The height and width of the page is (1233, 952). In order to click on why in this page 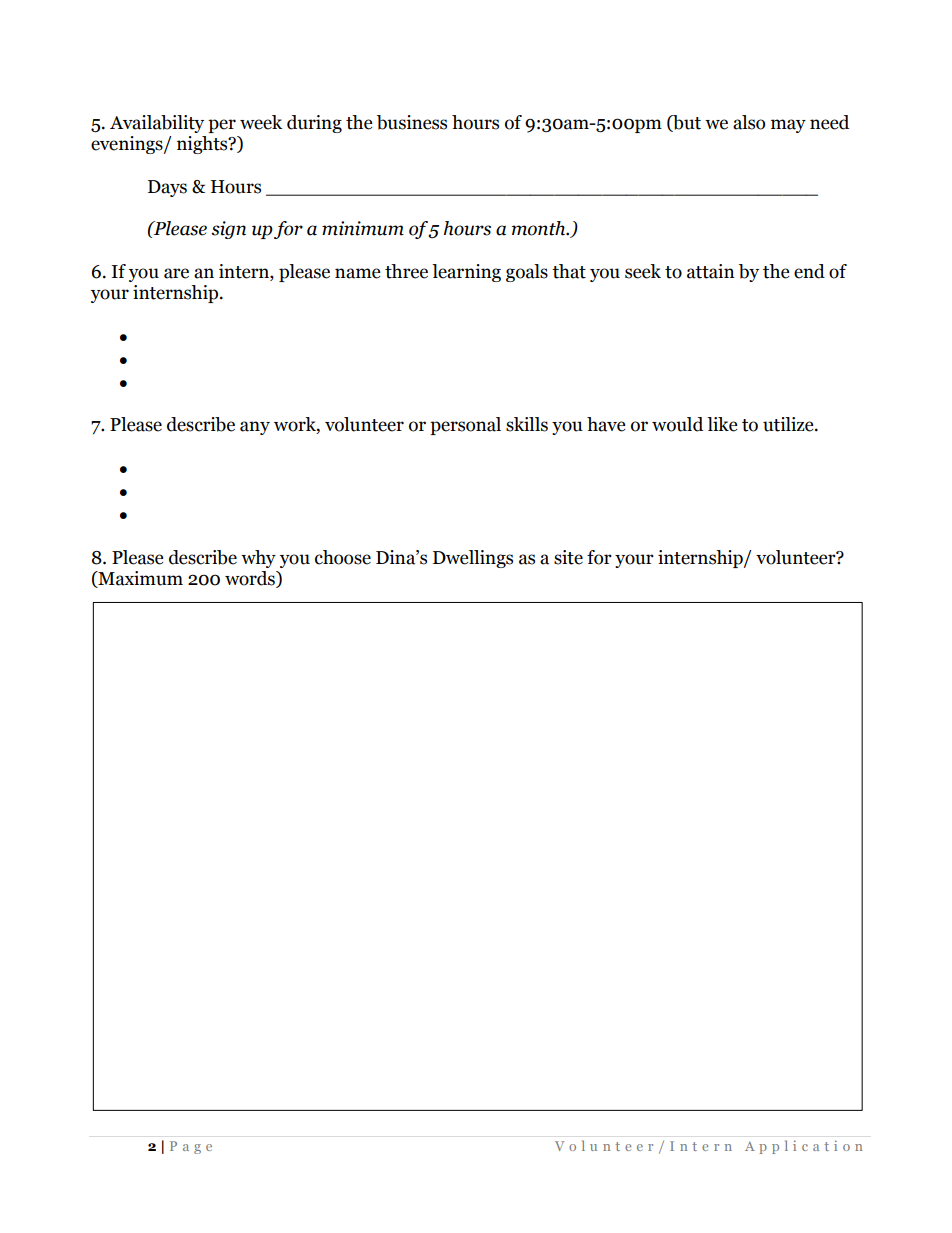, I will do `click(258, 559)`.
